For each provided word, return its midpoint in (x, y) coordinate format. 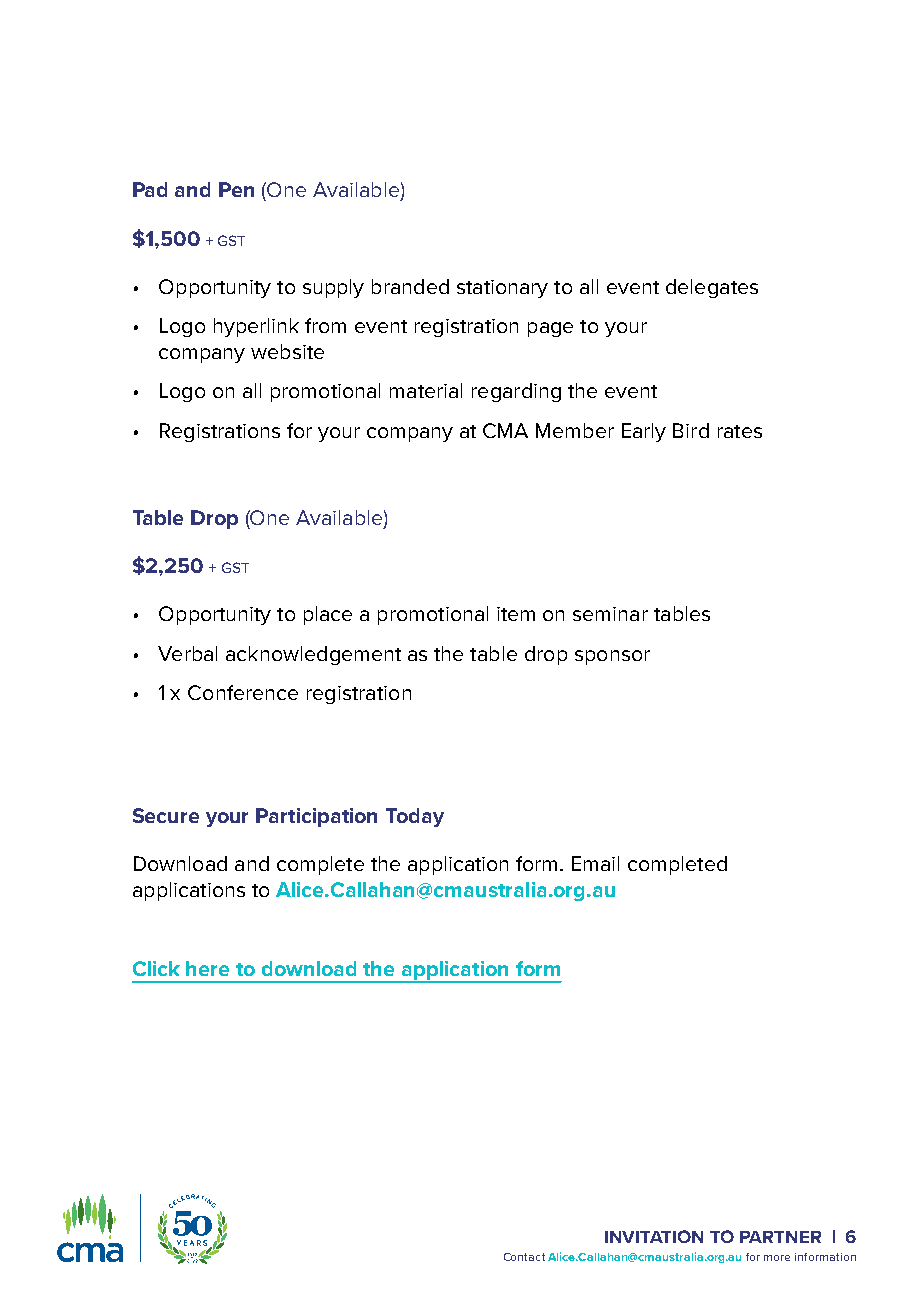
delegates (712, 288)
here (207, 968)
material (426, 390)
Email (595, 863)
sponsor (612, 657)
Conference (243, 692)
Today (415, 817)
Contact (524, 1257)
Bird (691, 430)
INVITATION (654, 1236)
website (287, 351)
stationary (502, 289)
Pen (236, 189)
